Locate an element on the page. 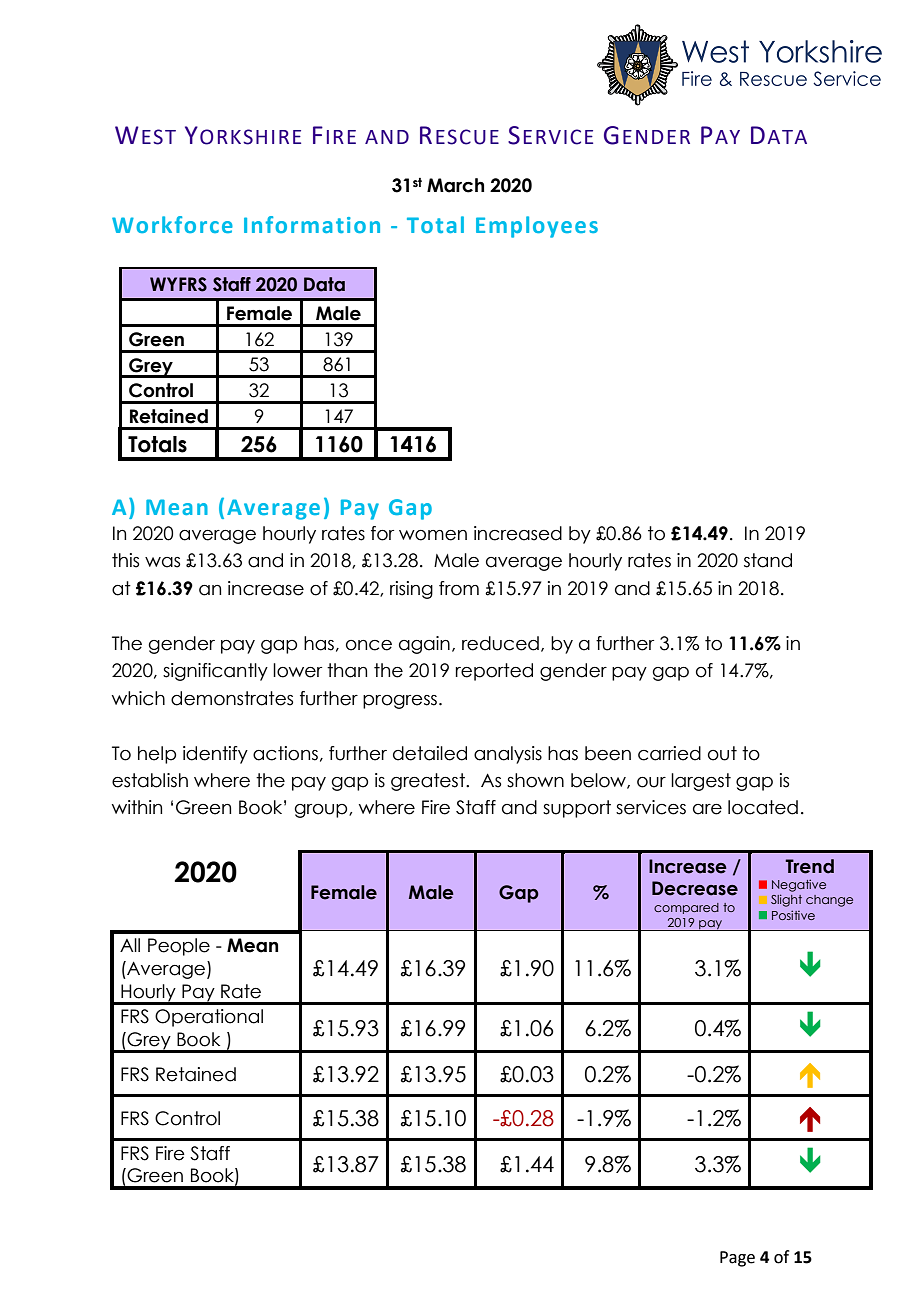 The image size is (924, 1308). Operational is located at coordinates (209, 1018).
